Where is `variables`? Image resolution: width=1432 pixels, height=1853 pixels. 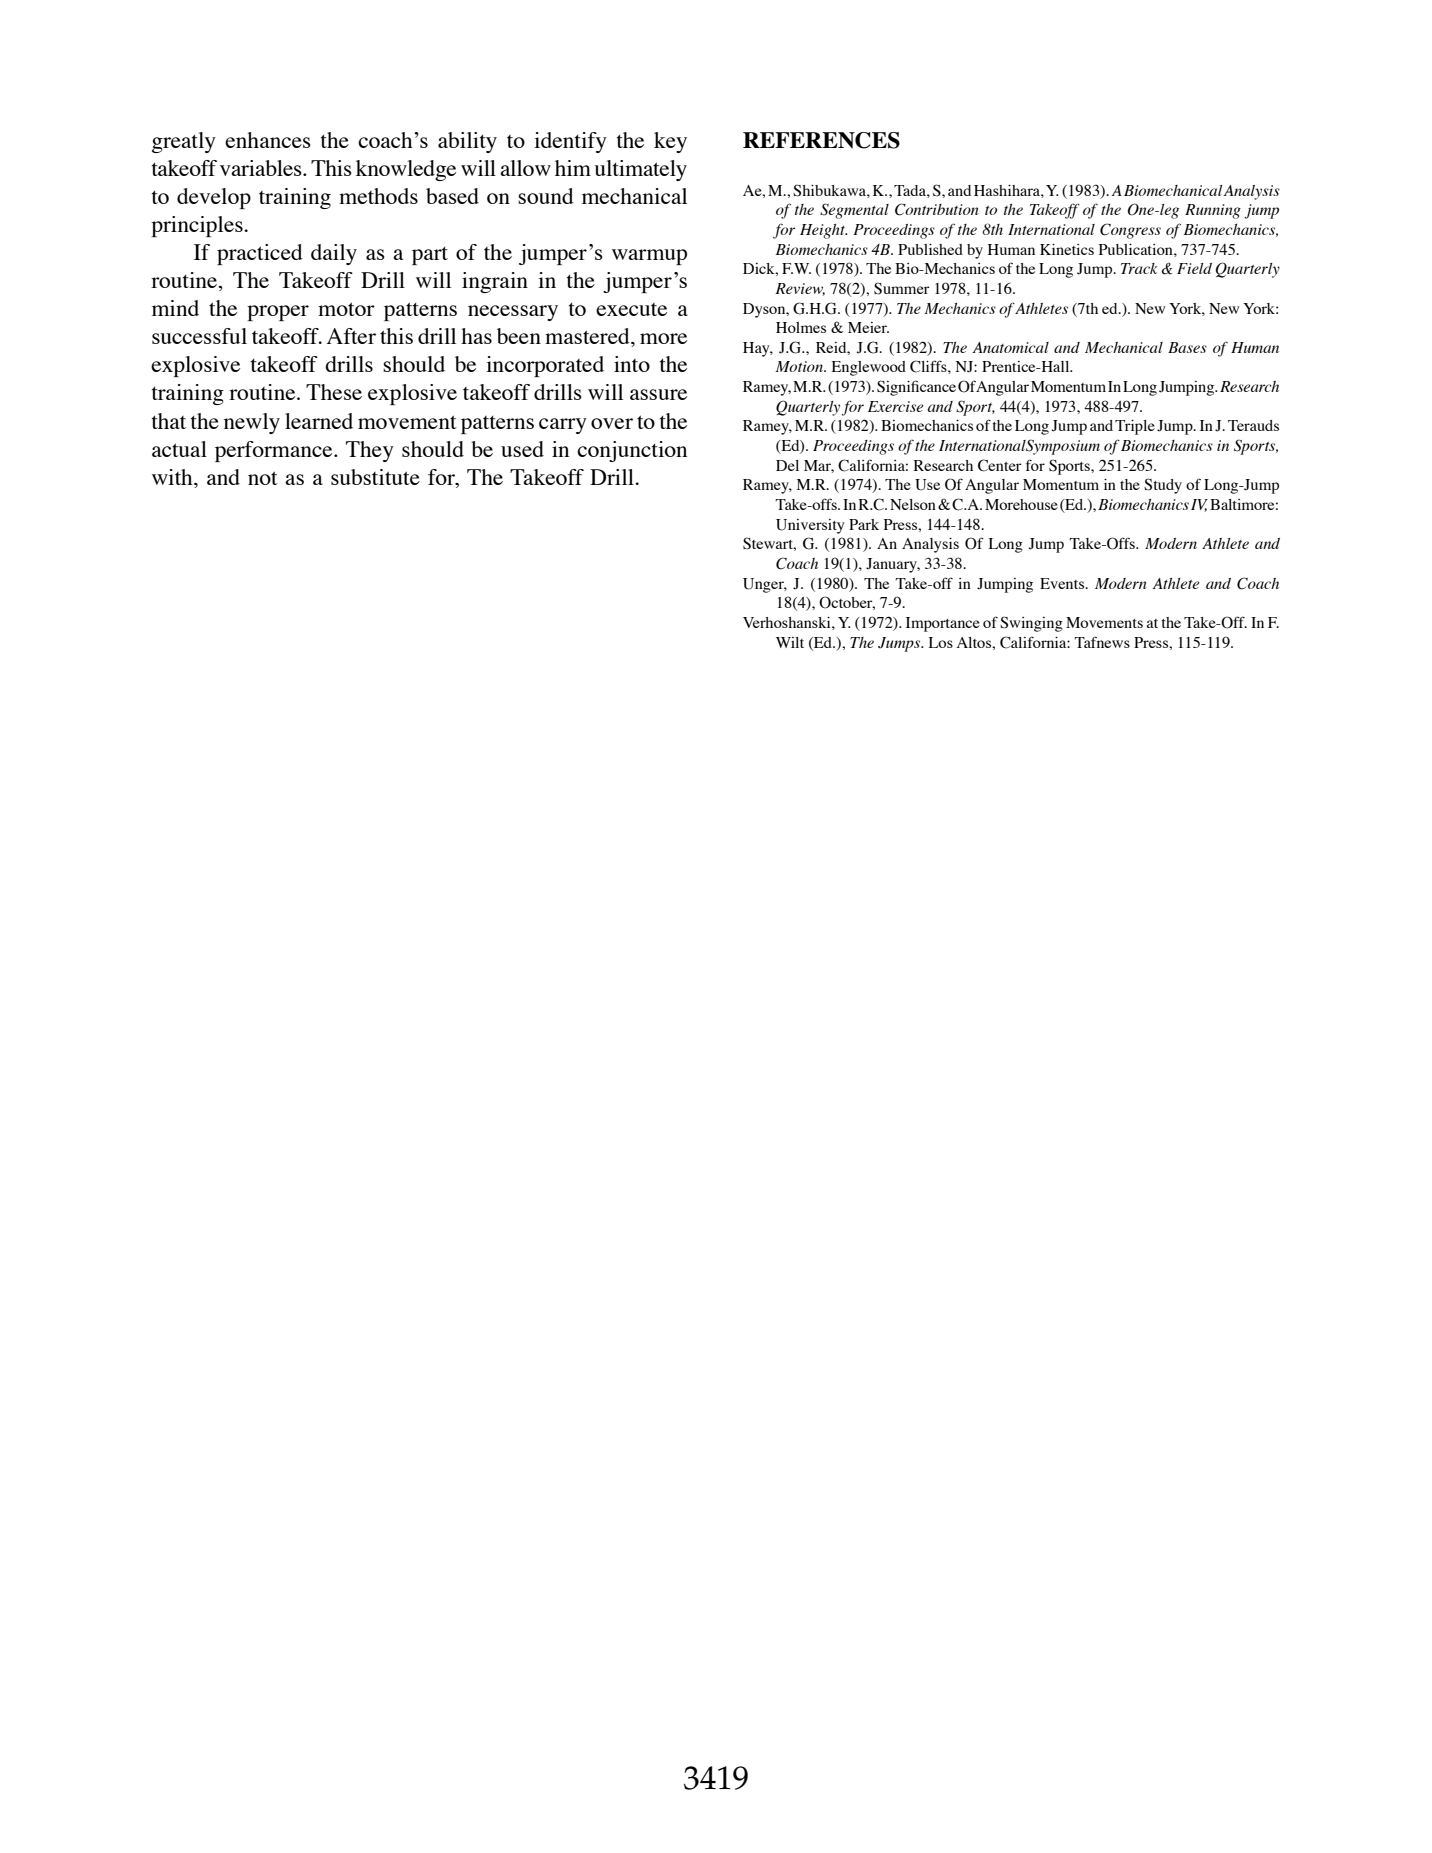 variables is located at coordinates (262, 168).
